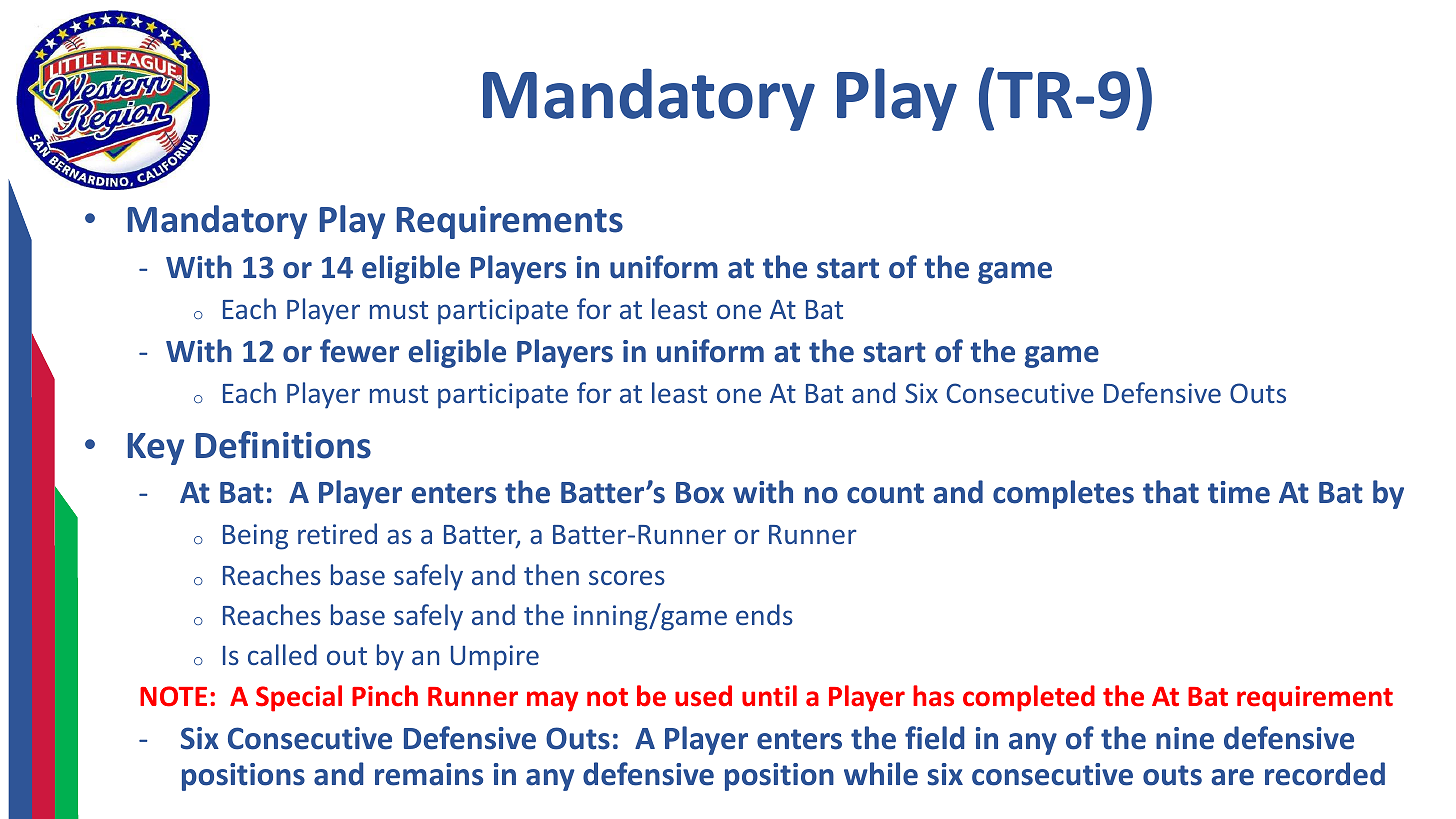 Image resolution: width=1456 pixels, height=819 pixels. What do you see at coordinates (282, 654) in the screenshot?
I see `called` at bounding box center [282, 654].
